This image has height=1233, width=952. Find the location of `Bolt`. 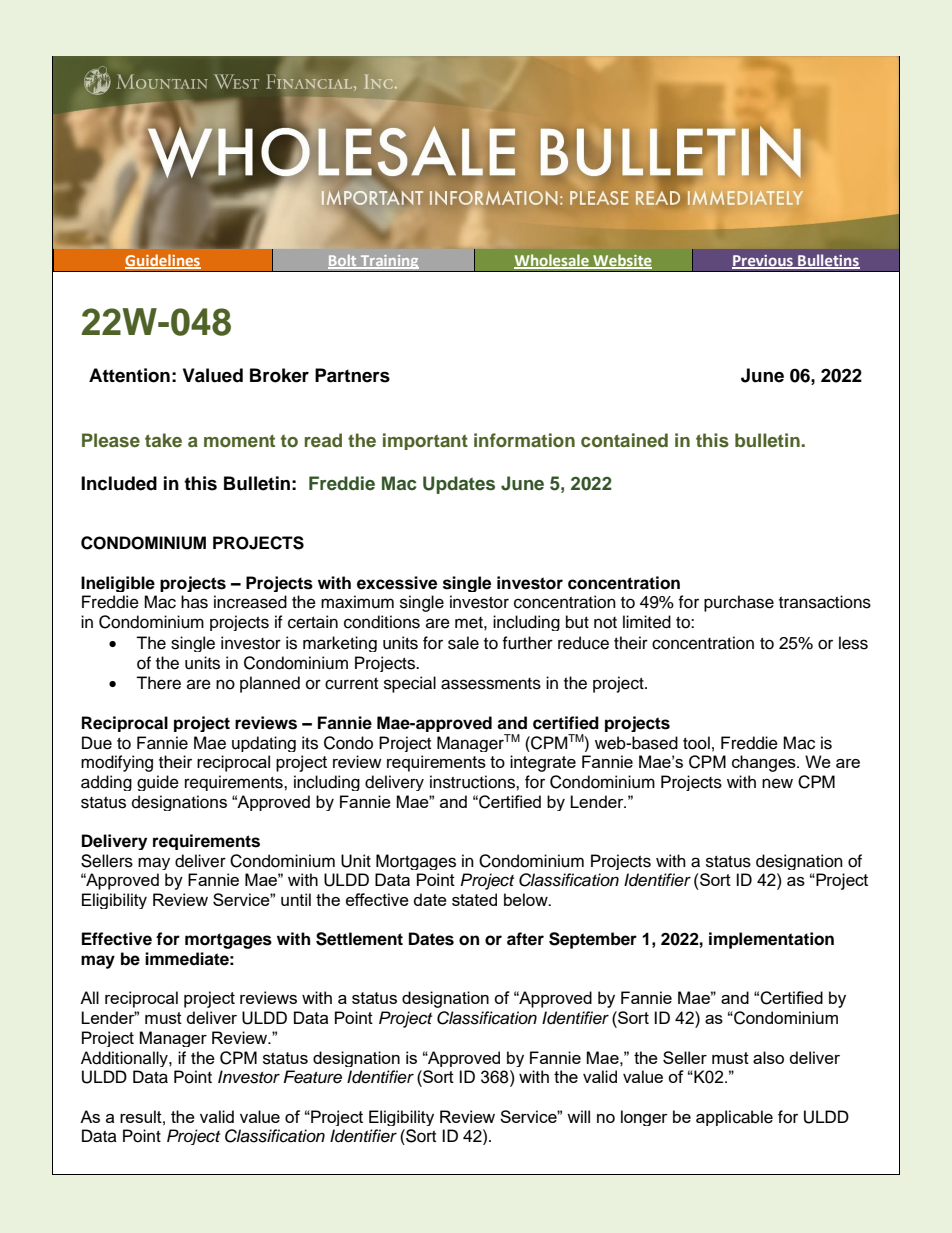

Bolt is located at coordinates (343, 262).
